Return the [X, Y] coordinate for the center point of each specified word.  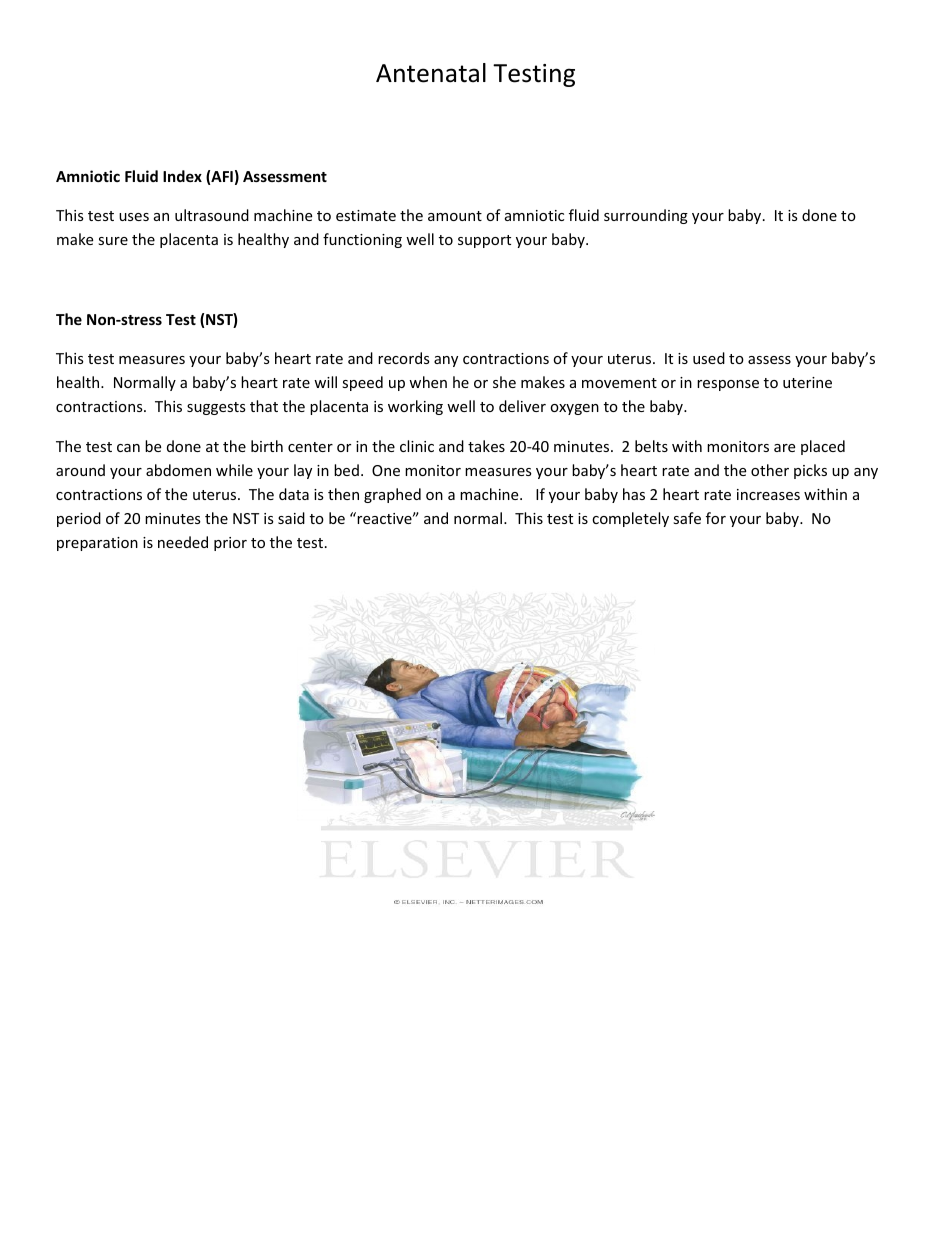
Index [182, 176]
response [728, 385]
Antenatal [431, 73]
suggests [216, 408]
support [484, 241]
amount [455, 216]
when [428, 382]
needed [183, 542]
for [716, 518]
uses [134, 217]
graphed [392, 495]
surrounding [646, 216]
